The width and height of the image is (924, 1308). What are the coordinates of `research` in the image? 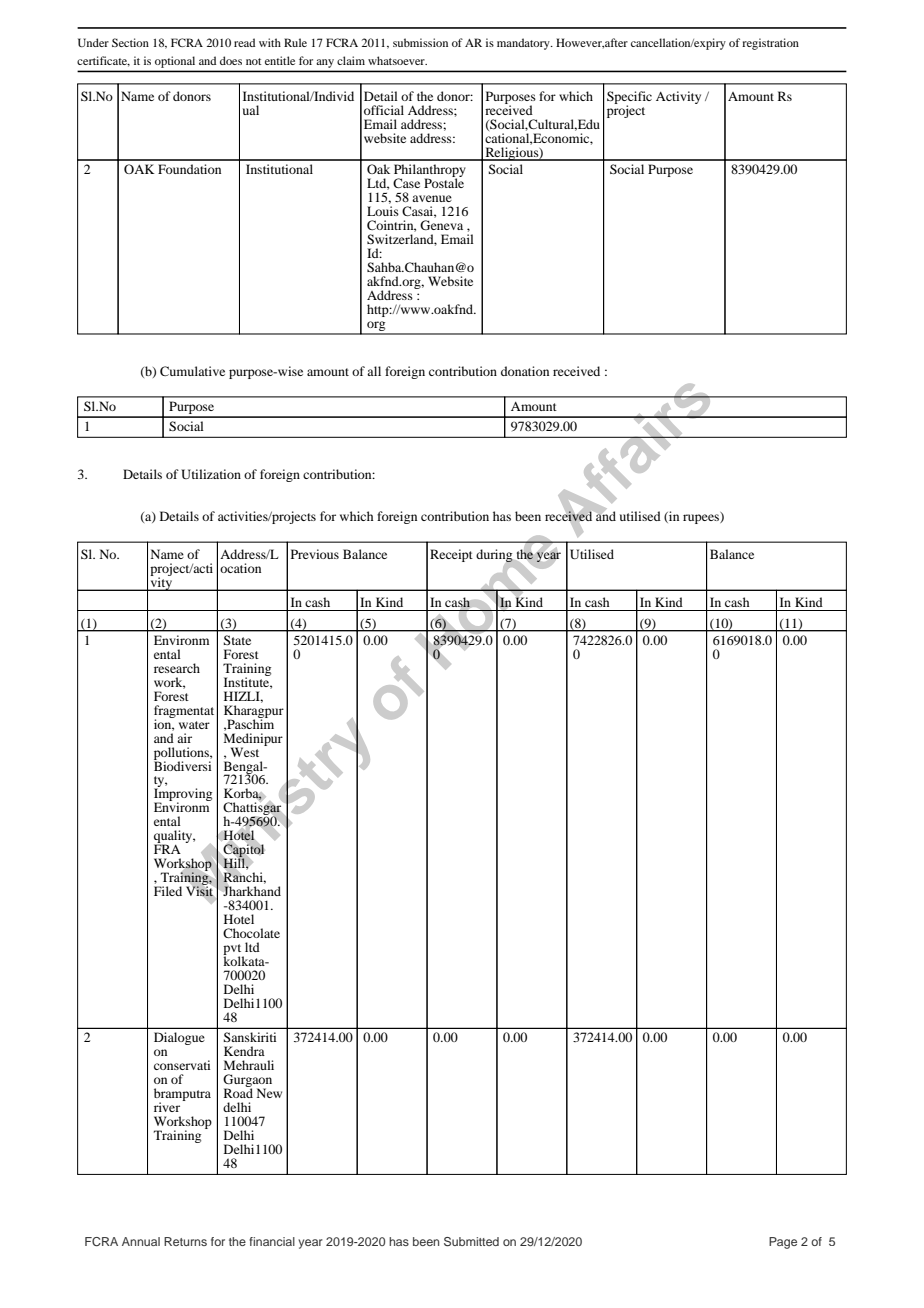 It's located at (177, 668).
